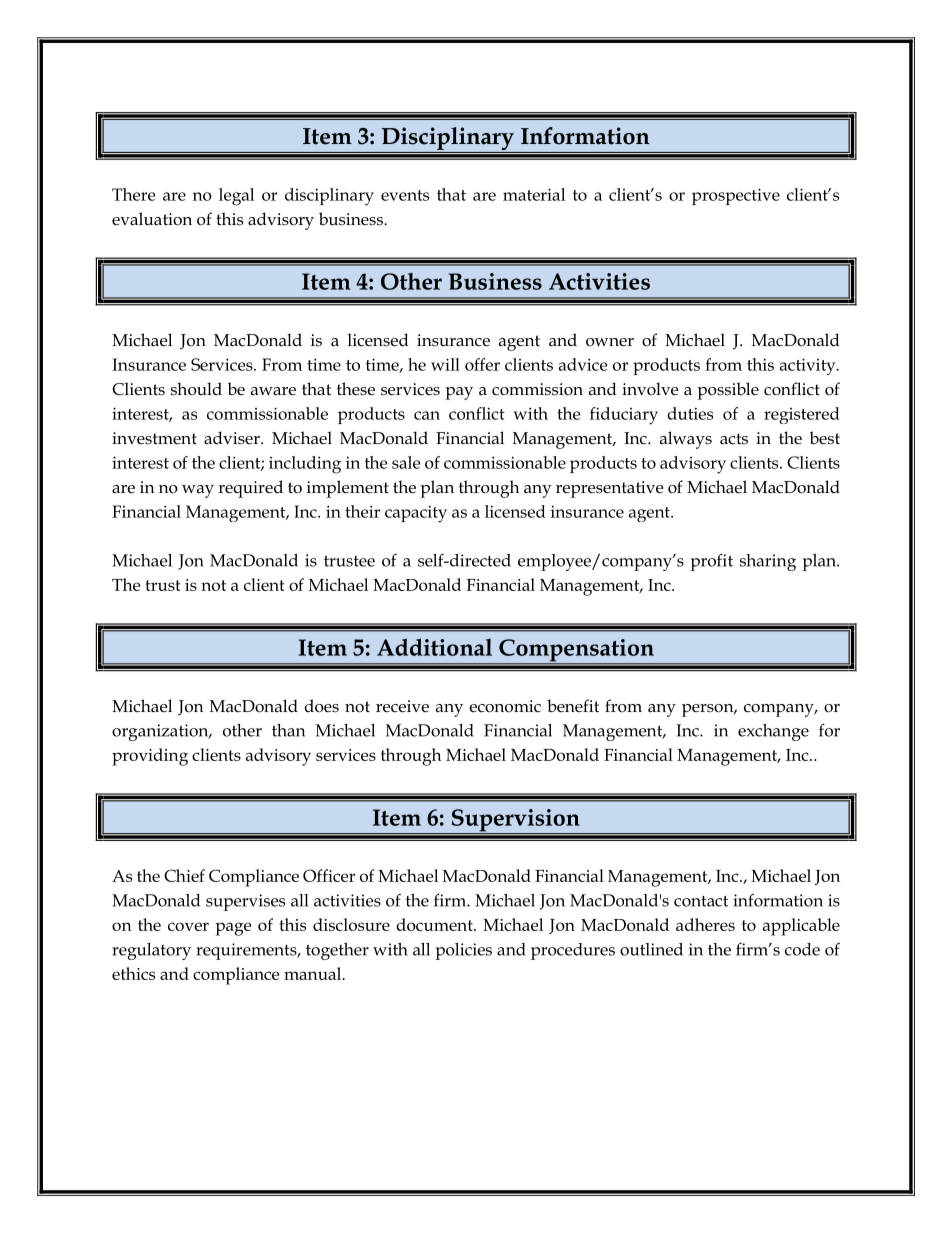 Image resolution: width=952 pixels, height=1233 pixels. What do you see at coordinates (736, 196) in the screenshot?
I see `prospective` at bounding box center [736, 196].
